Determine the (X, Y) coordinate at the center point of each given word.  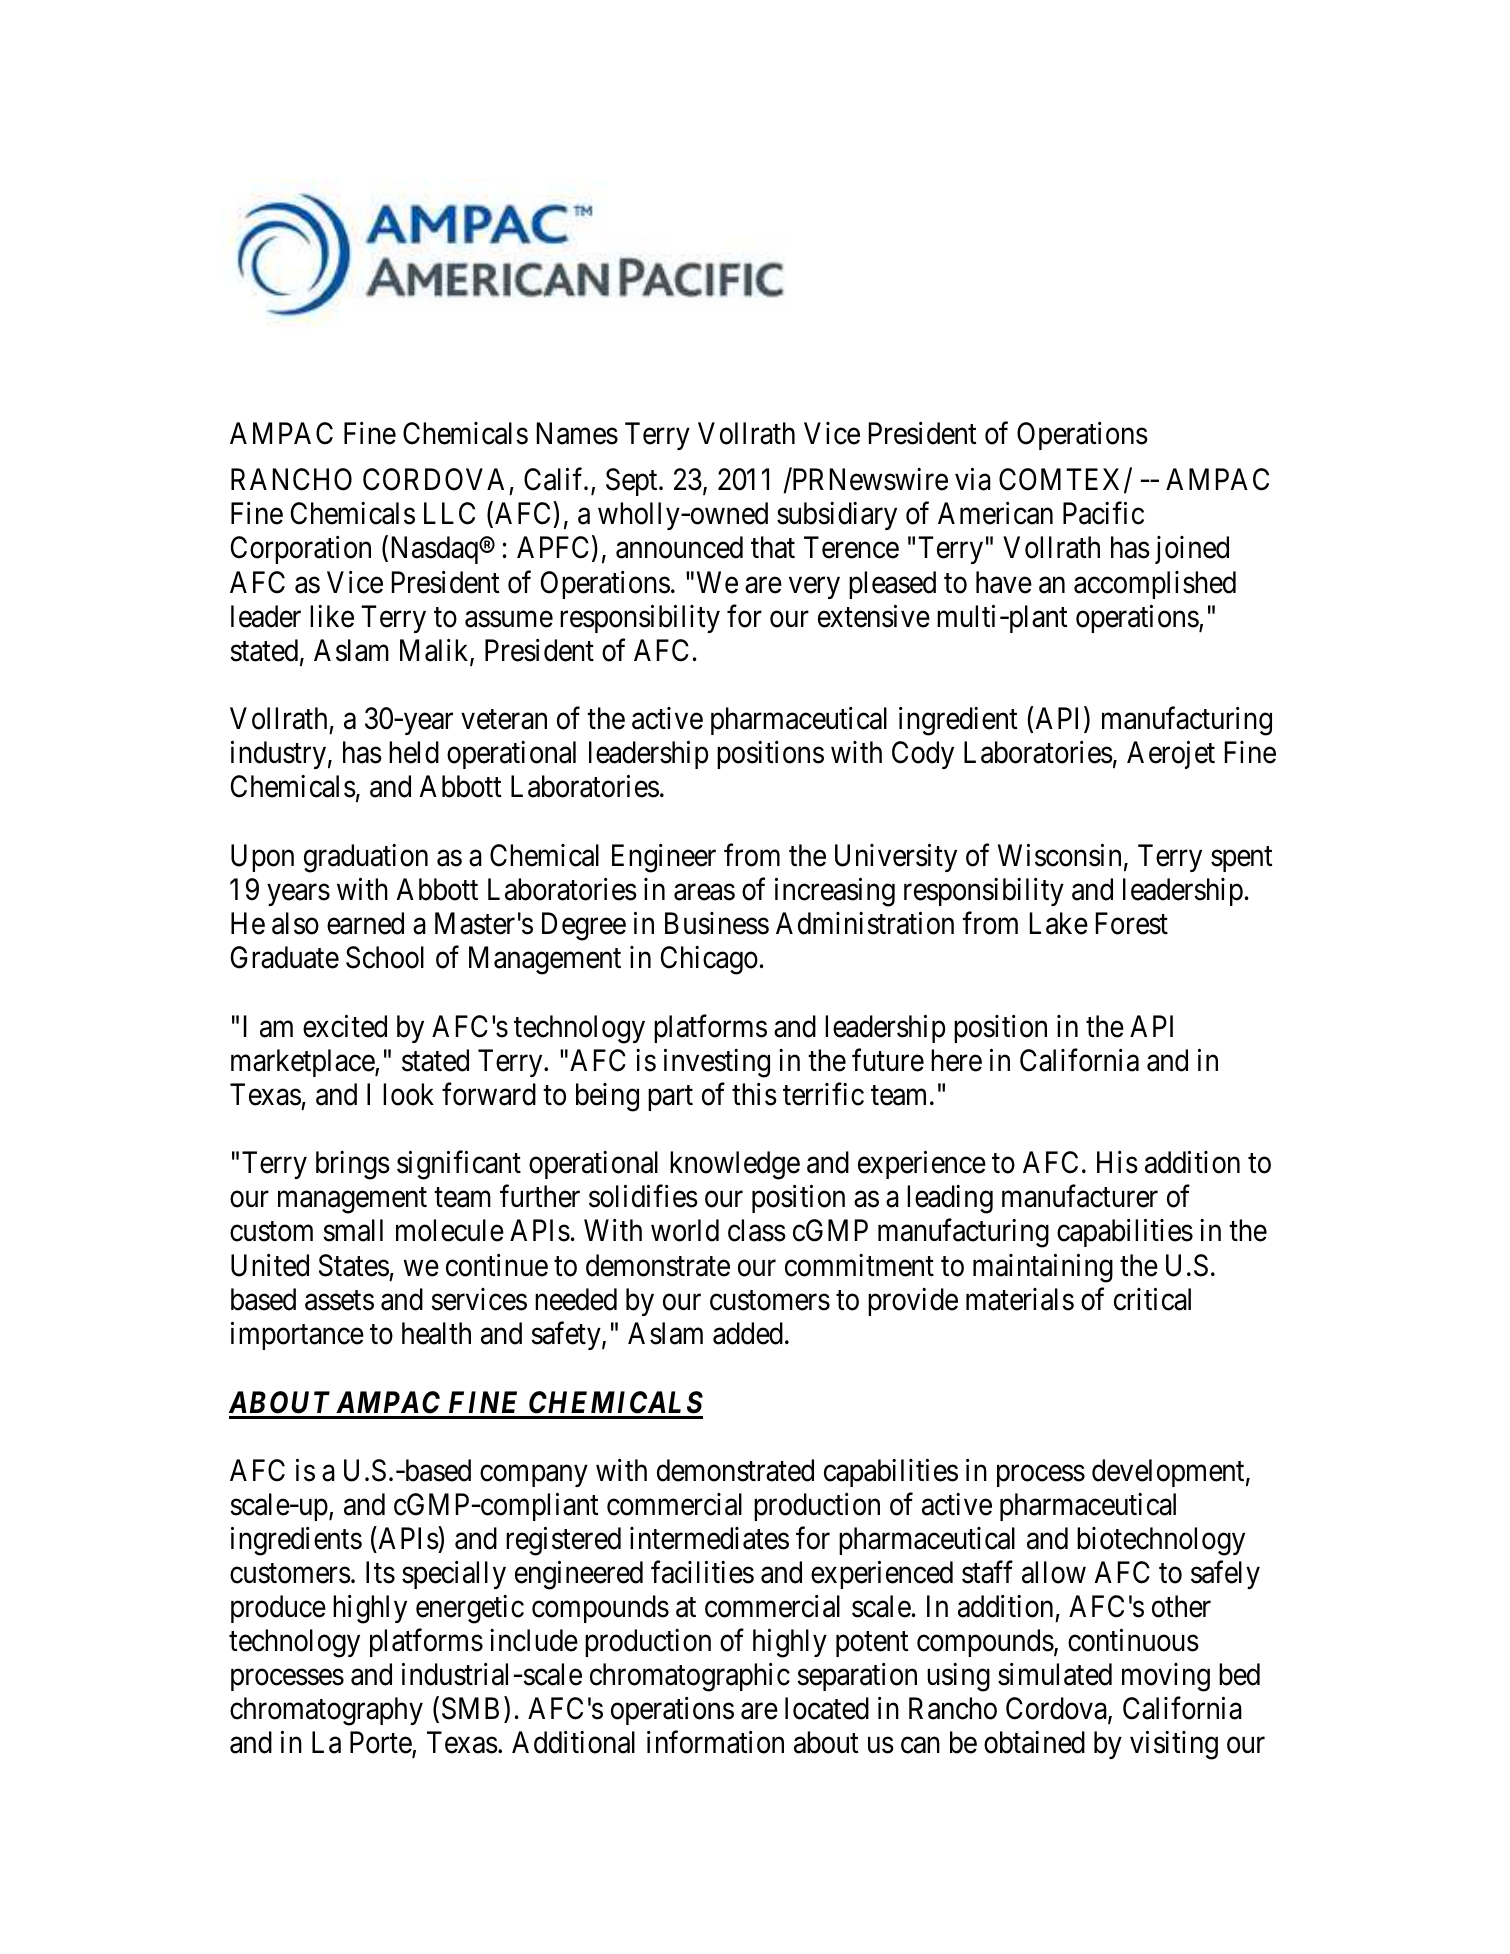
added (748, 1333)
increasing (835, 892)
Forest (1132, 923)
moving (1166, 1677)
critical (1152, 1299)
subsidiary (837, 516)
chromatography (326, 1711)
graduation (366, 858)
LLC (449, 513)
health (436, 1333)
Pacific (1103, 513)
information (715, 1742)
